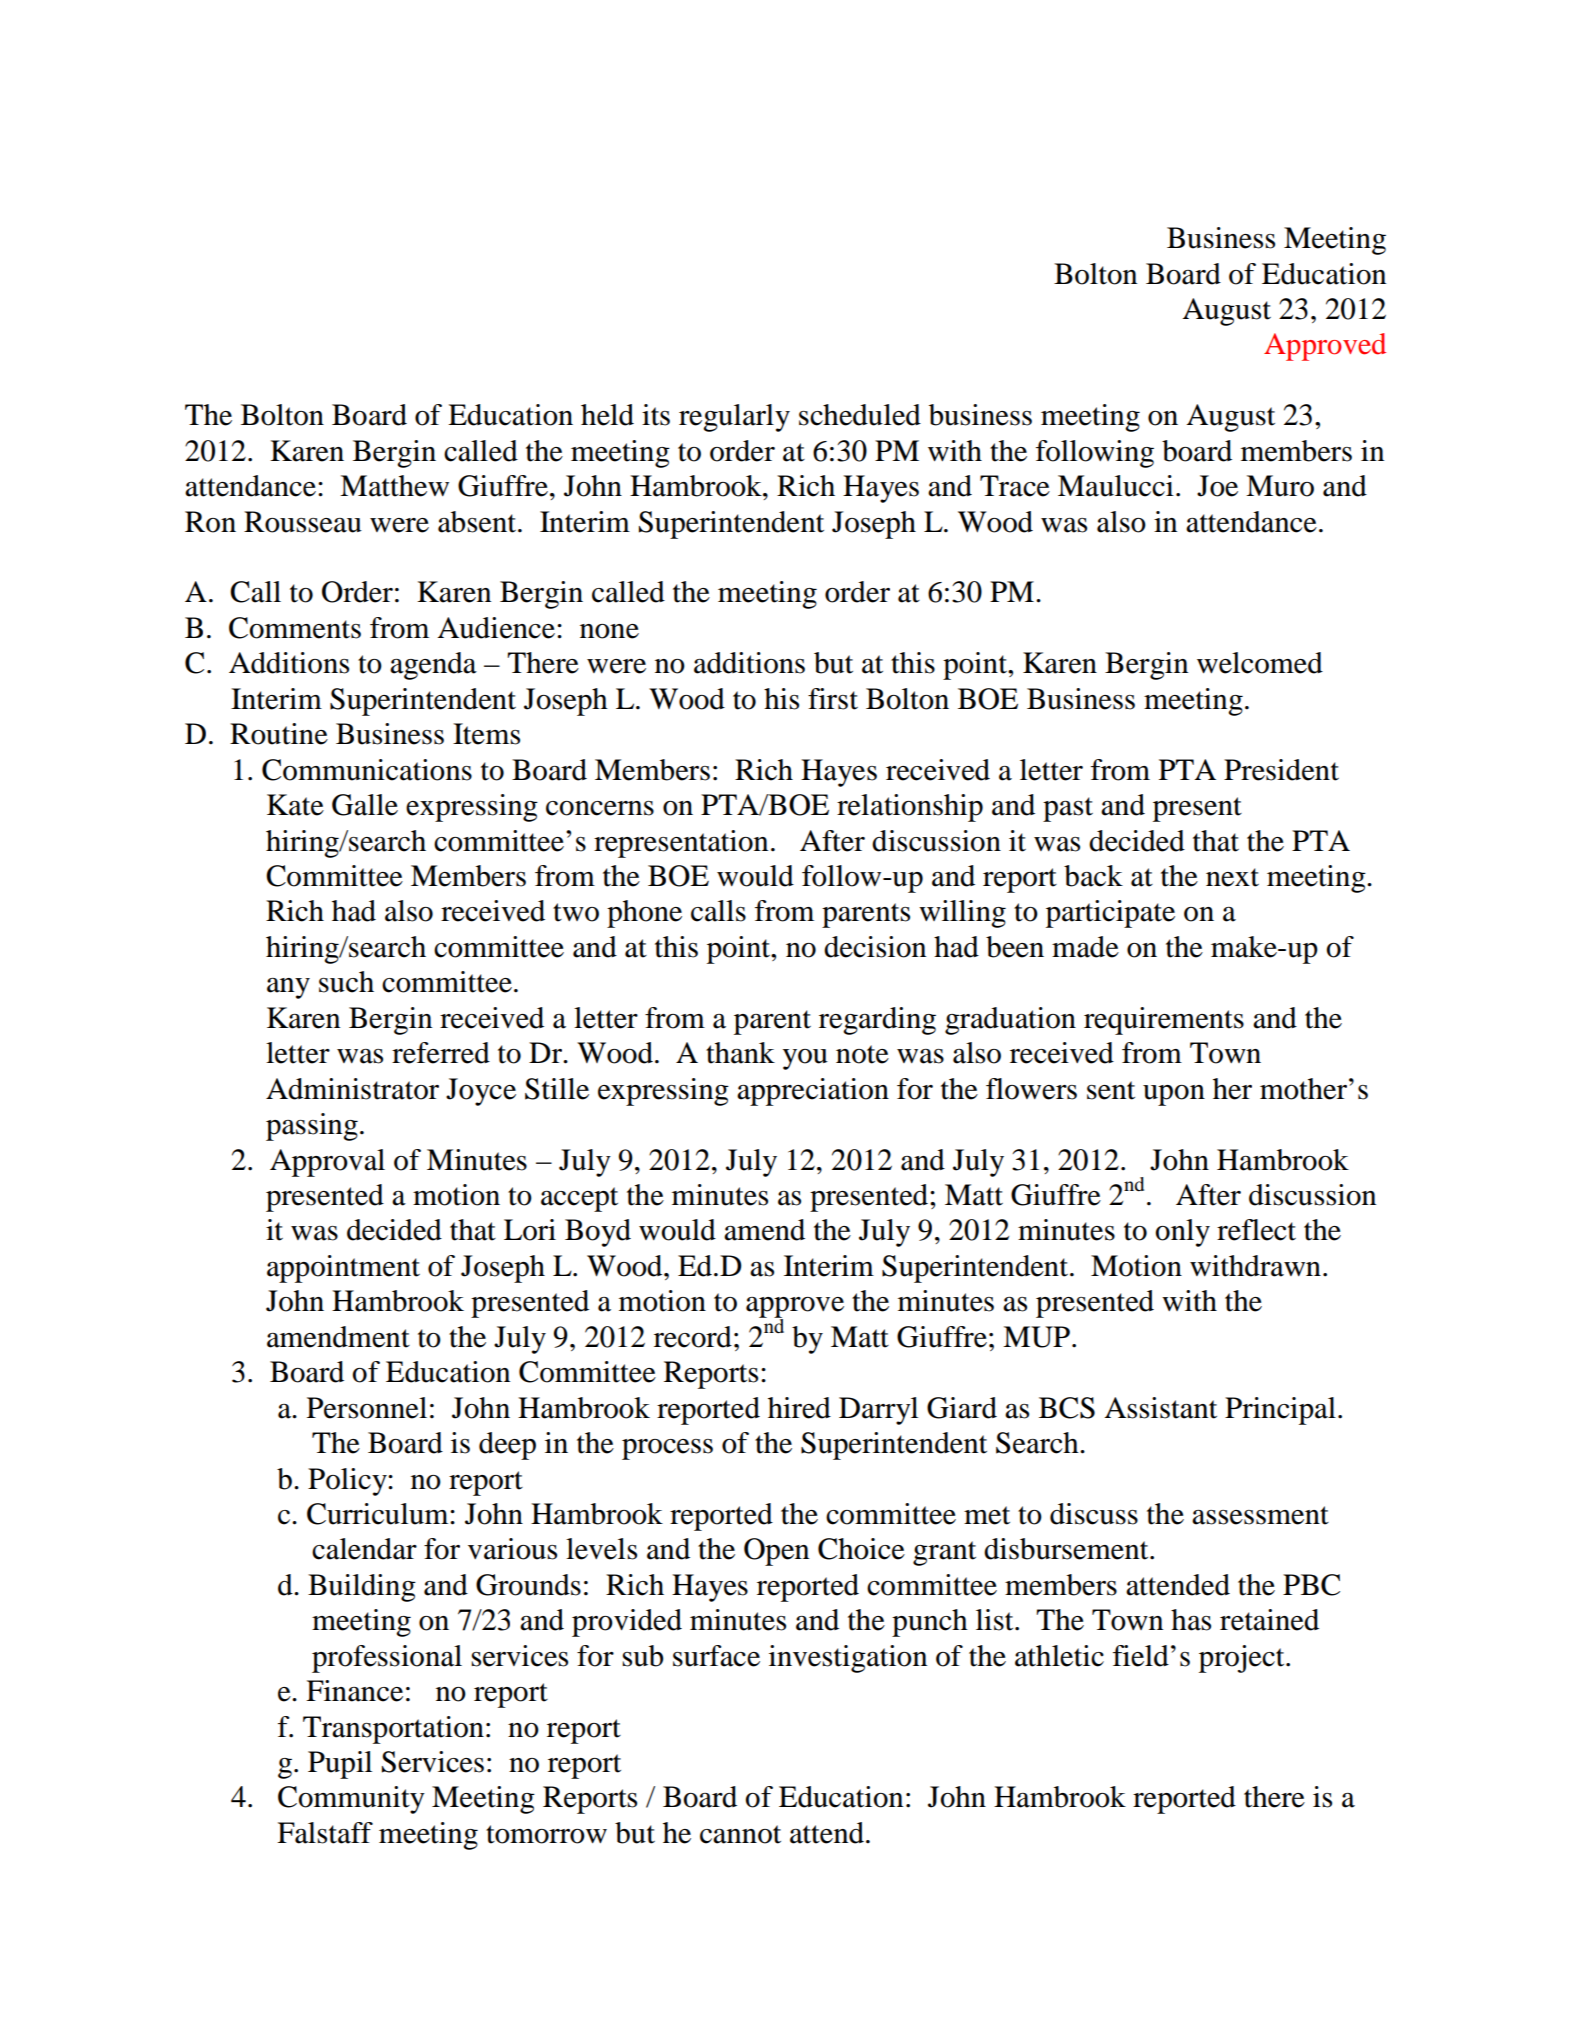 This screenshot has width=1572, height=2034. What do you see at coordinates (1160, 1408) in the screenshot?
I see `Assistant` at bounding box center [1160, 1408].
